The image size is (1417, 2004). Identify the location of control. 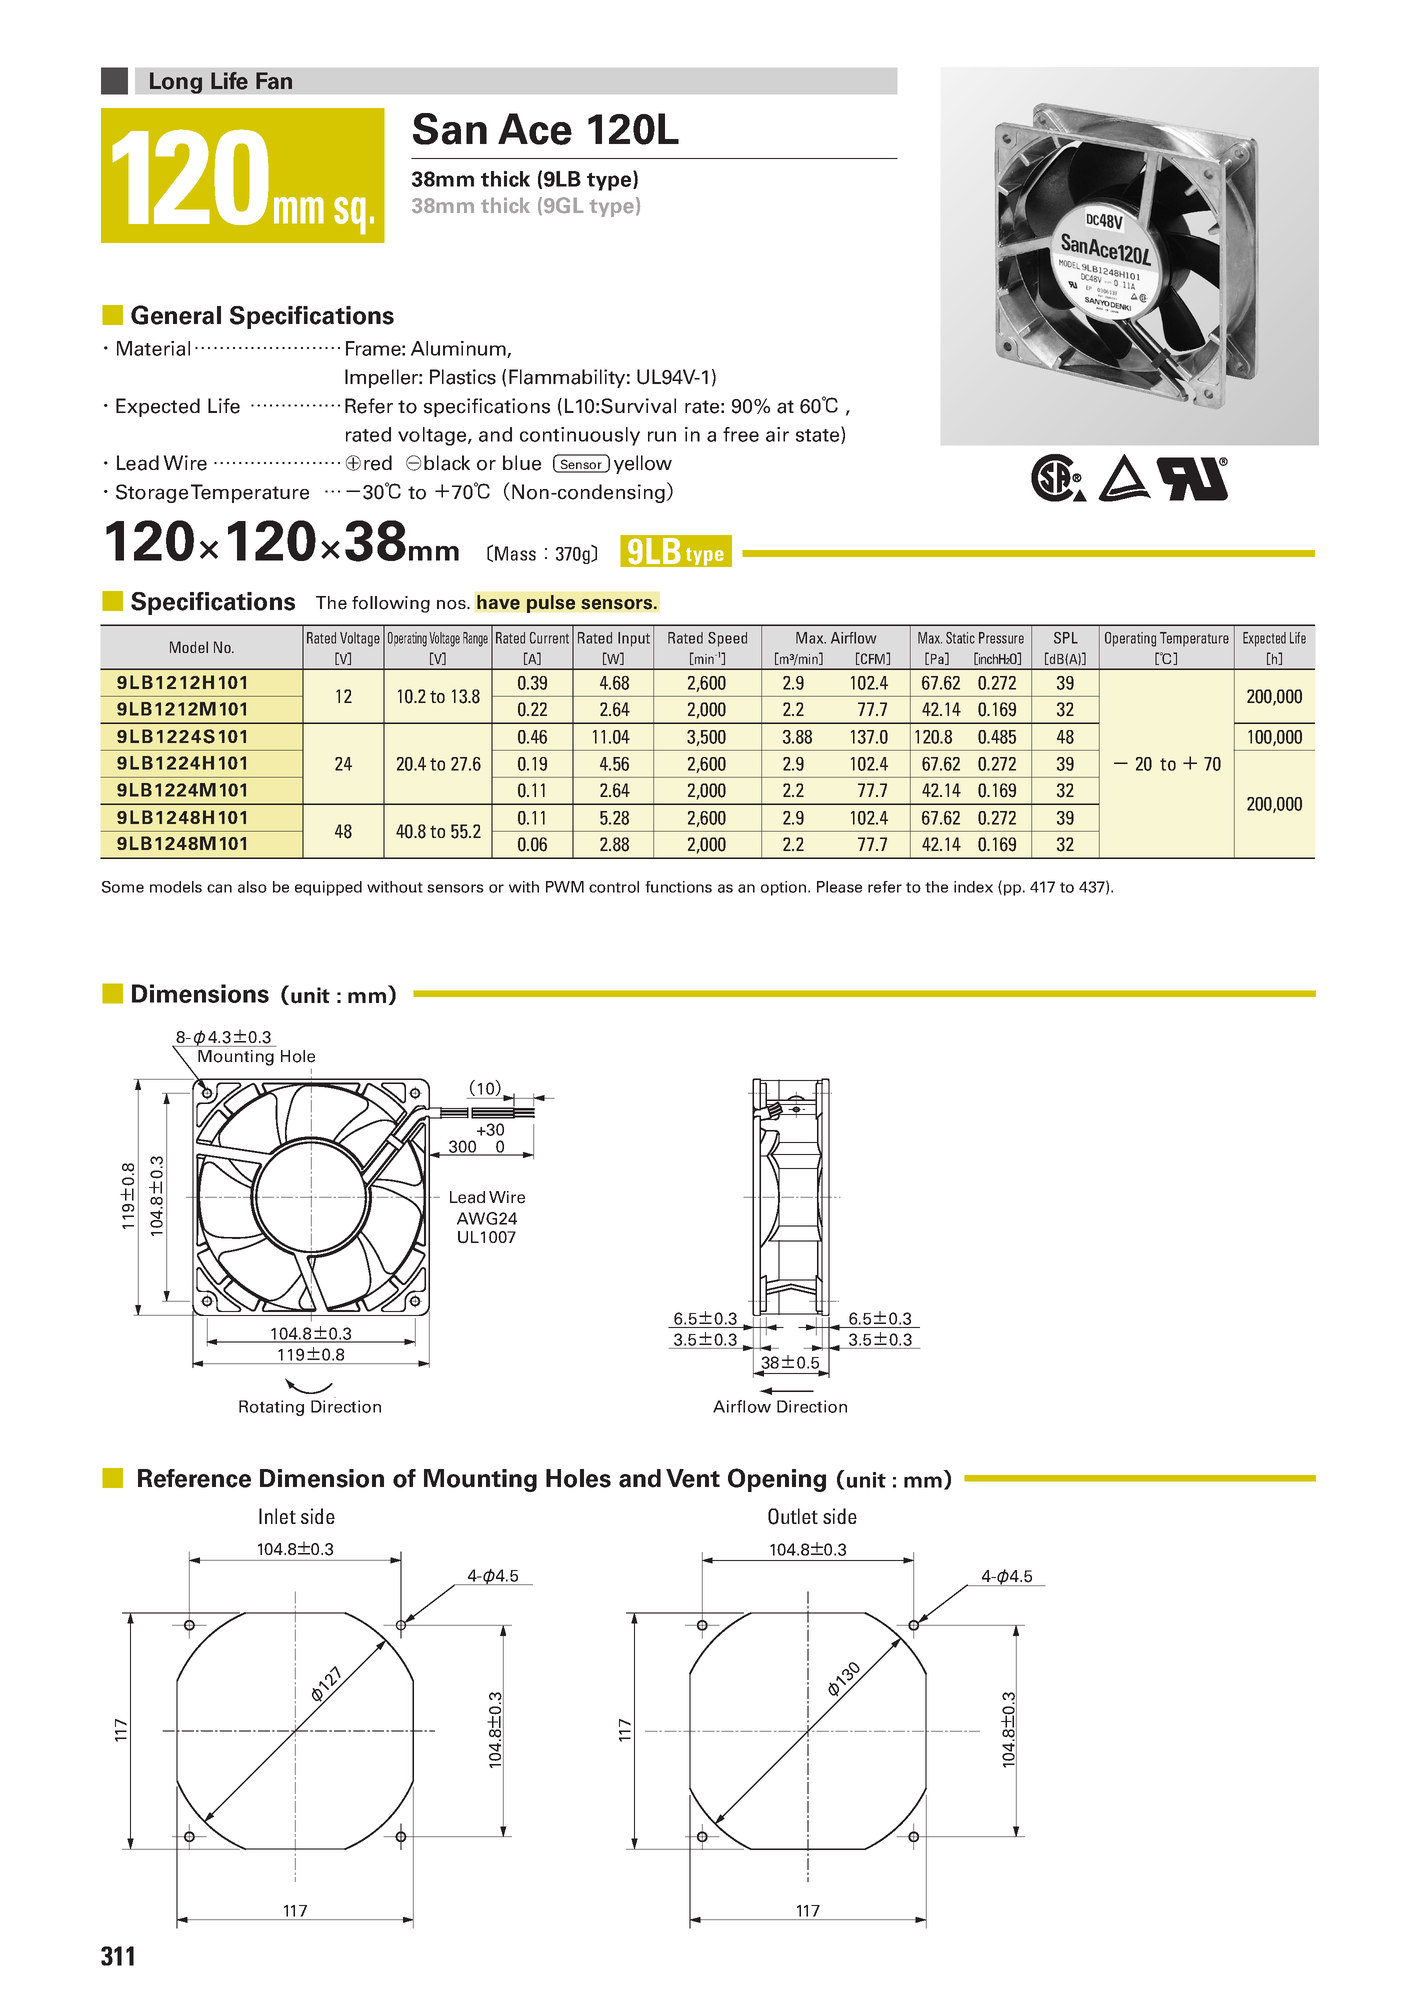
(614, 887).
